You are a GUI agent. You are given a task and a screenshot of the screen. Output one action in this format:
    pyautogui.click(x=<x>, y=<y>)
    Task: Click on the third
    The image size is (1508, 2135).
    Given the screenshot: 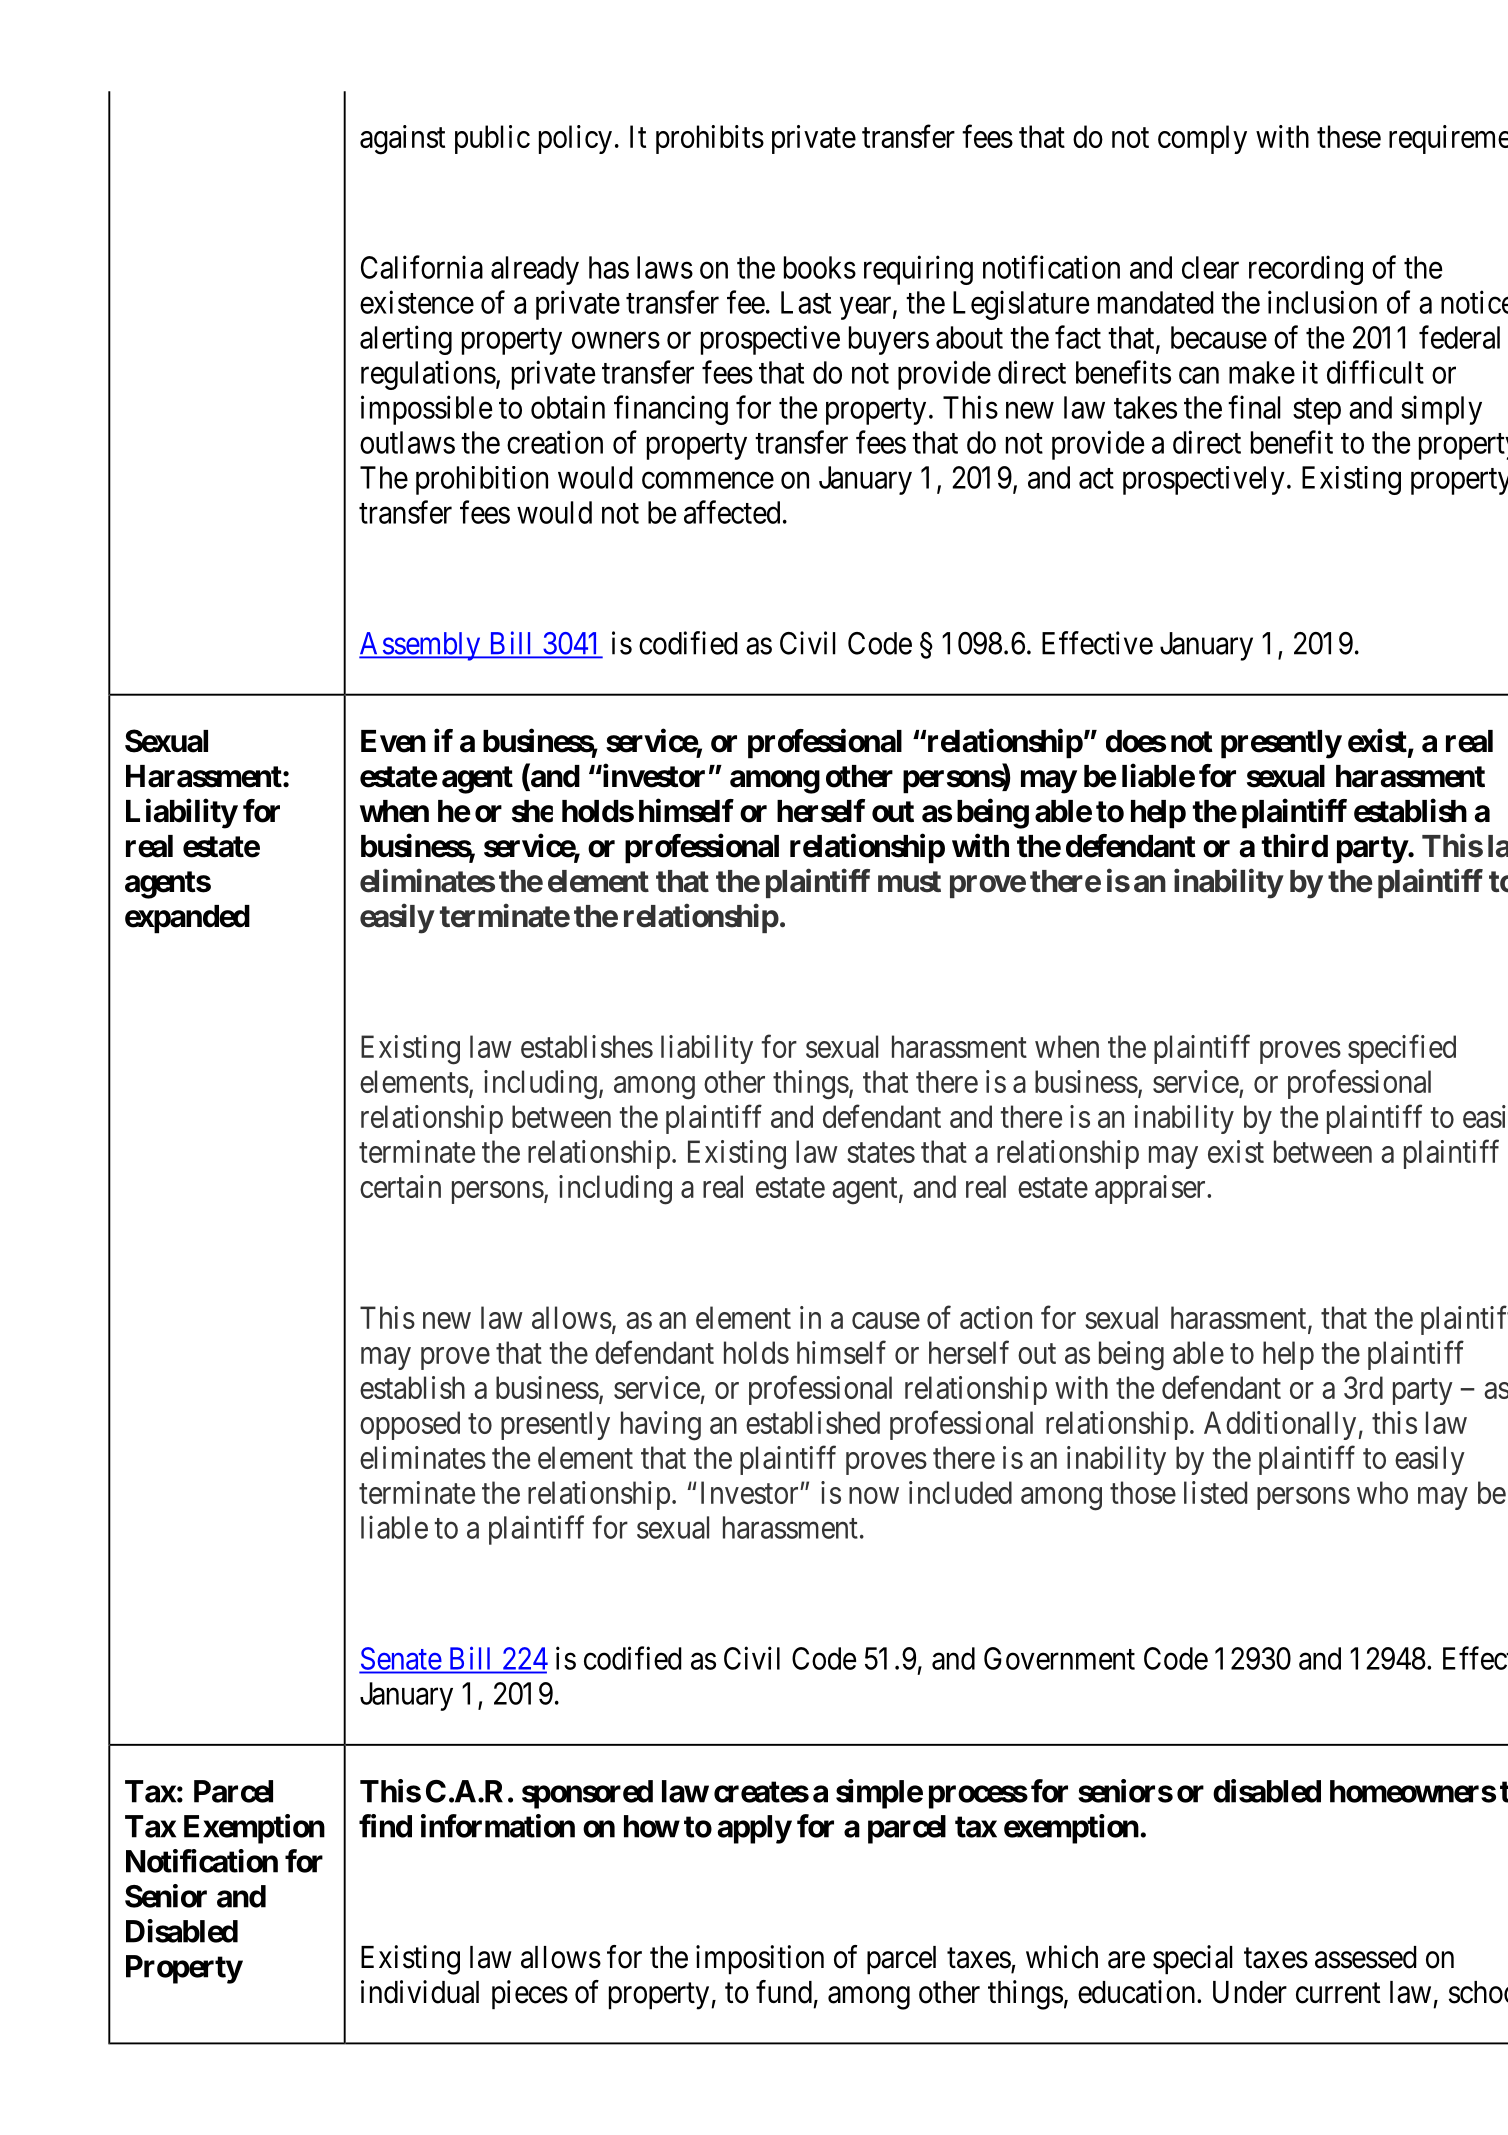 What is the action you would take?
    pyautogui.click(x=1294, y=846)
